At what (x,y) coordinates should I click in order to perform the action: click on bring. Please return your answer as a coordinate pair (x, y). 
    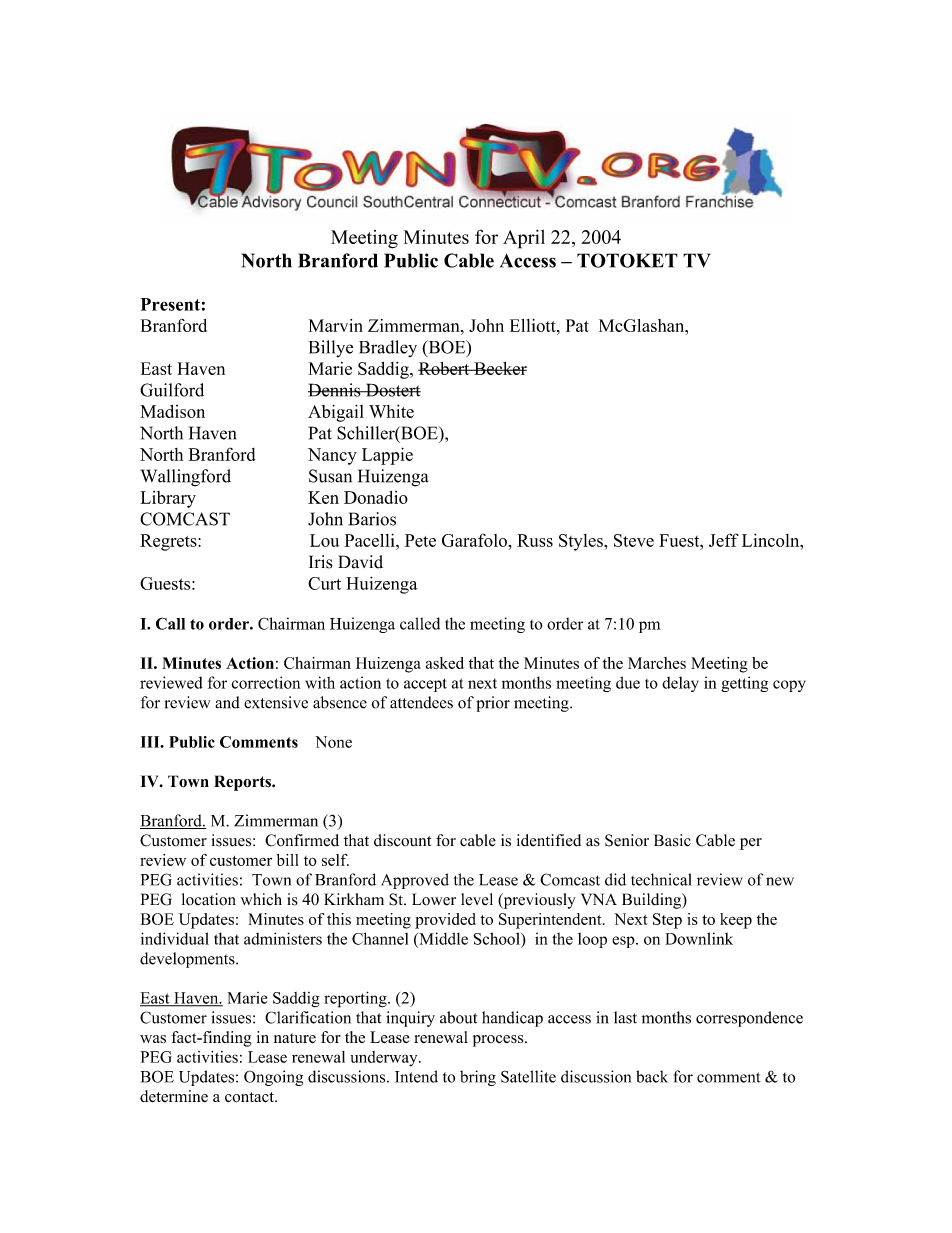
    Looking at the image, I should click on (478, 1078).
